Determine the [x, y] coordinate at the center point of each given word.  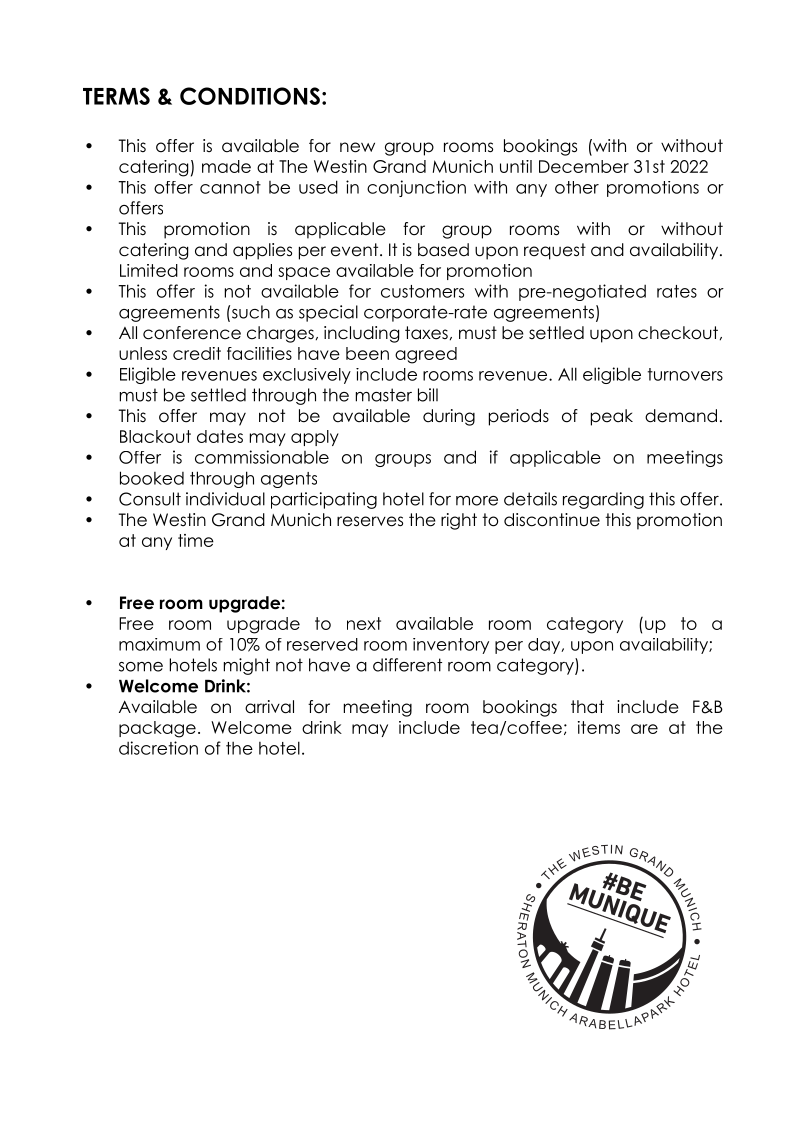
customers [422, 291]
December [584, 166]
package [157, 729]
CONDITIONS [250, 96]
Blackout [155, 436]
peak [612, 417]
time [196, 540]
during [449, 417]
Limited [149, 270]
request [555, 251]
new [357, 147]
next [364, 623]
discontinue [552, 520]
